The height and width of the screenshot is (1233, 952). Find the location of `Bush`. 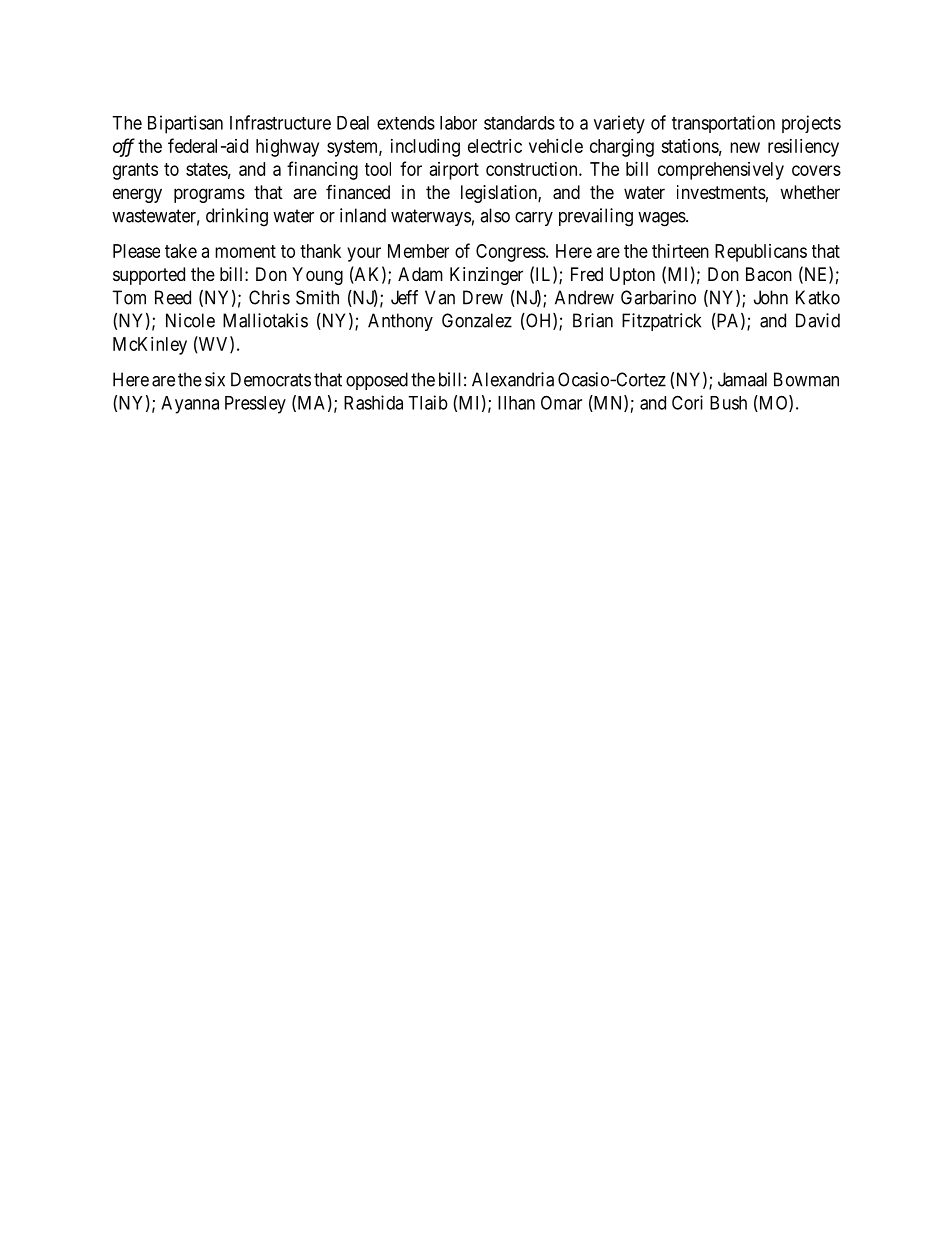

Bush is located at coordinates (728, 403).
